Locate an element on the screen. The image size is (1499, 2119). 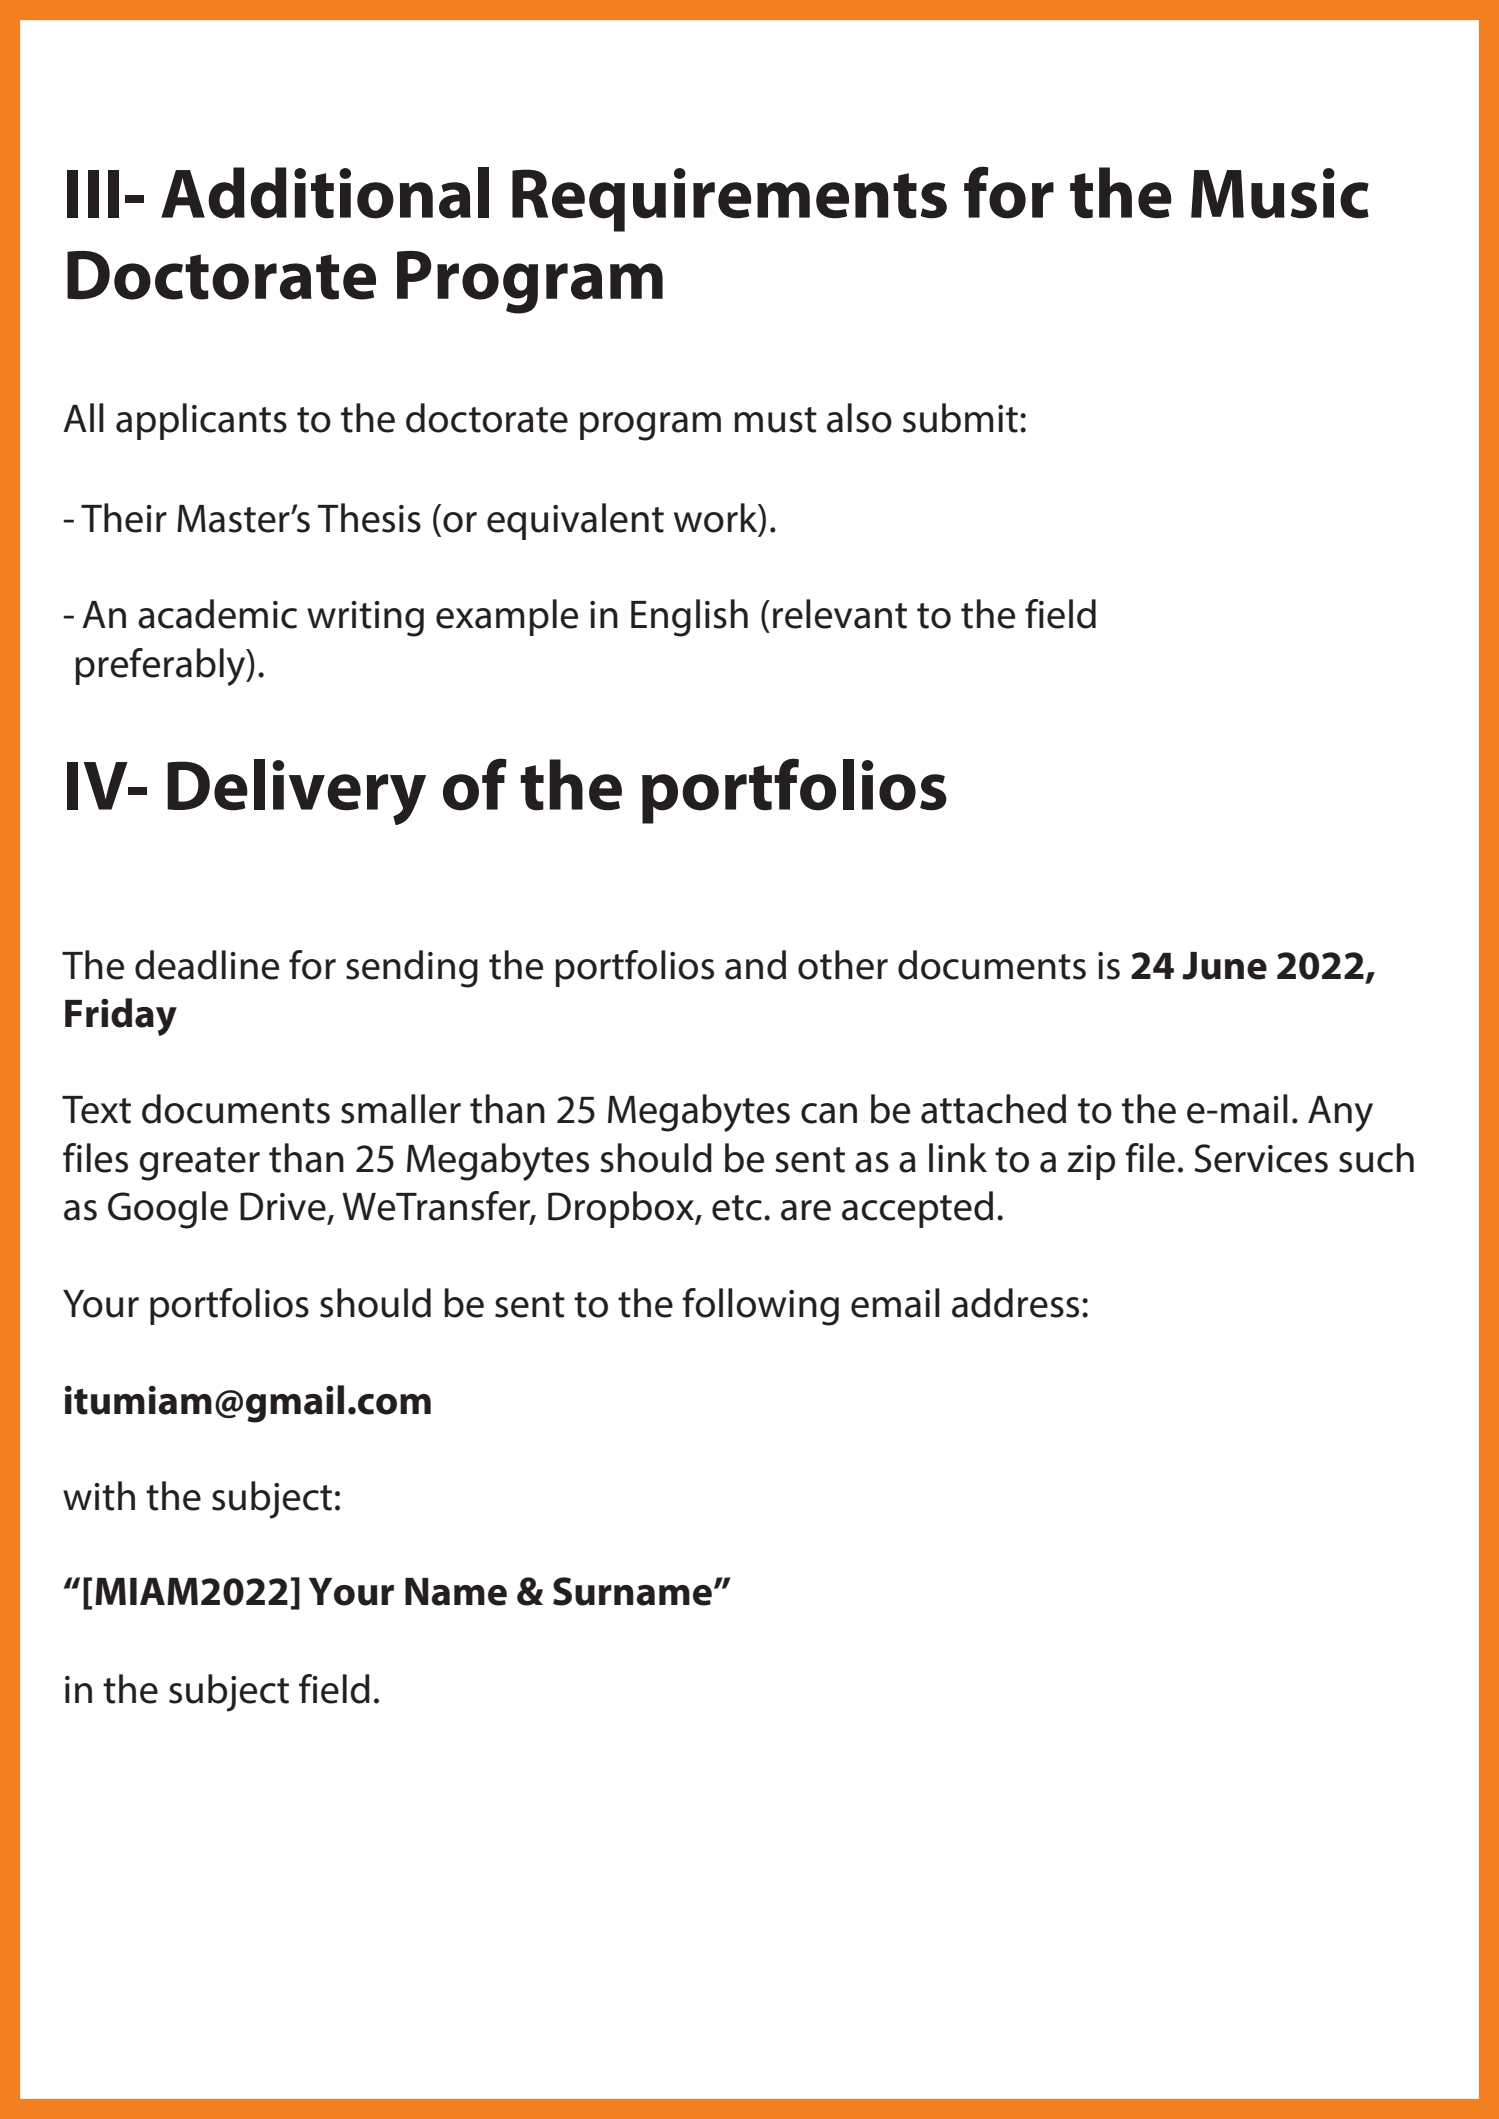
deadline is located at coordinates (207, 965).
